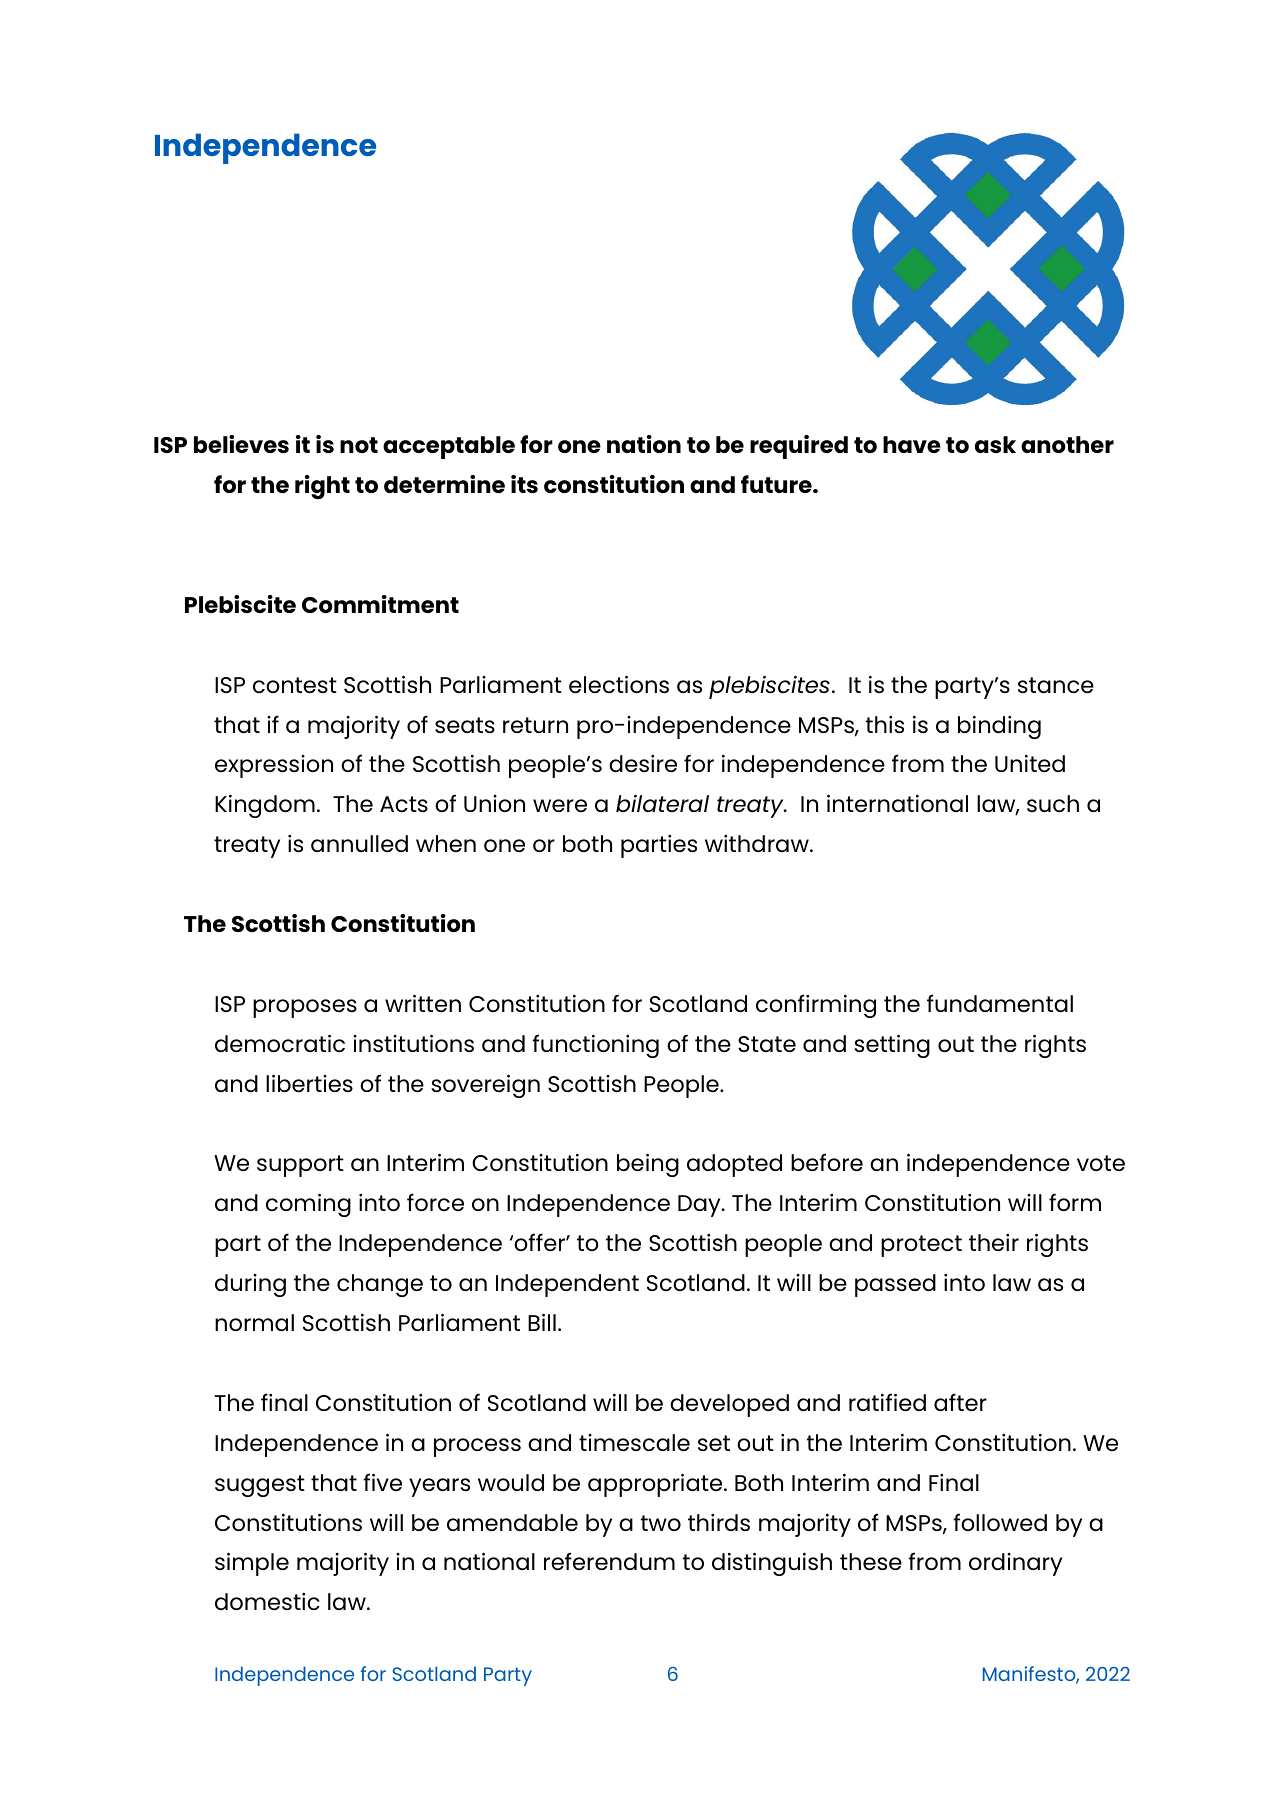 The height and width of the page is (1816, 1283). Describe the element at coordinates (1101, 1163) in the page. I see `vote` at that location.
